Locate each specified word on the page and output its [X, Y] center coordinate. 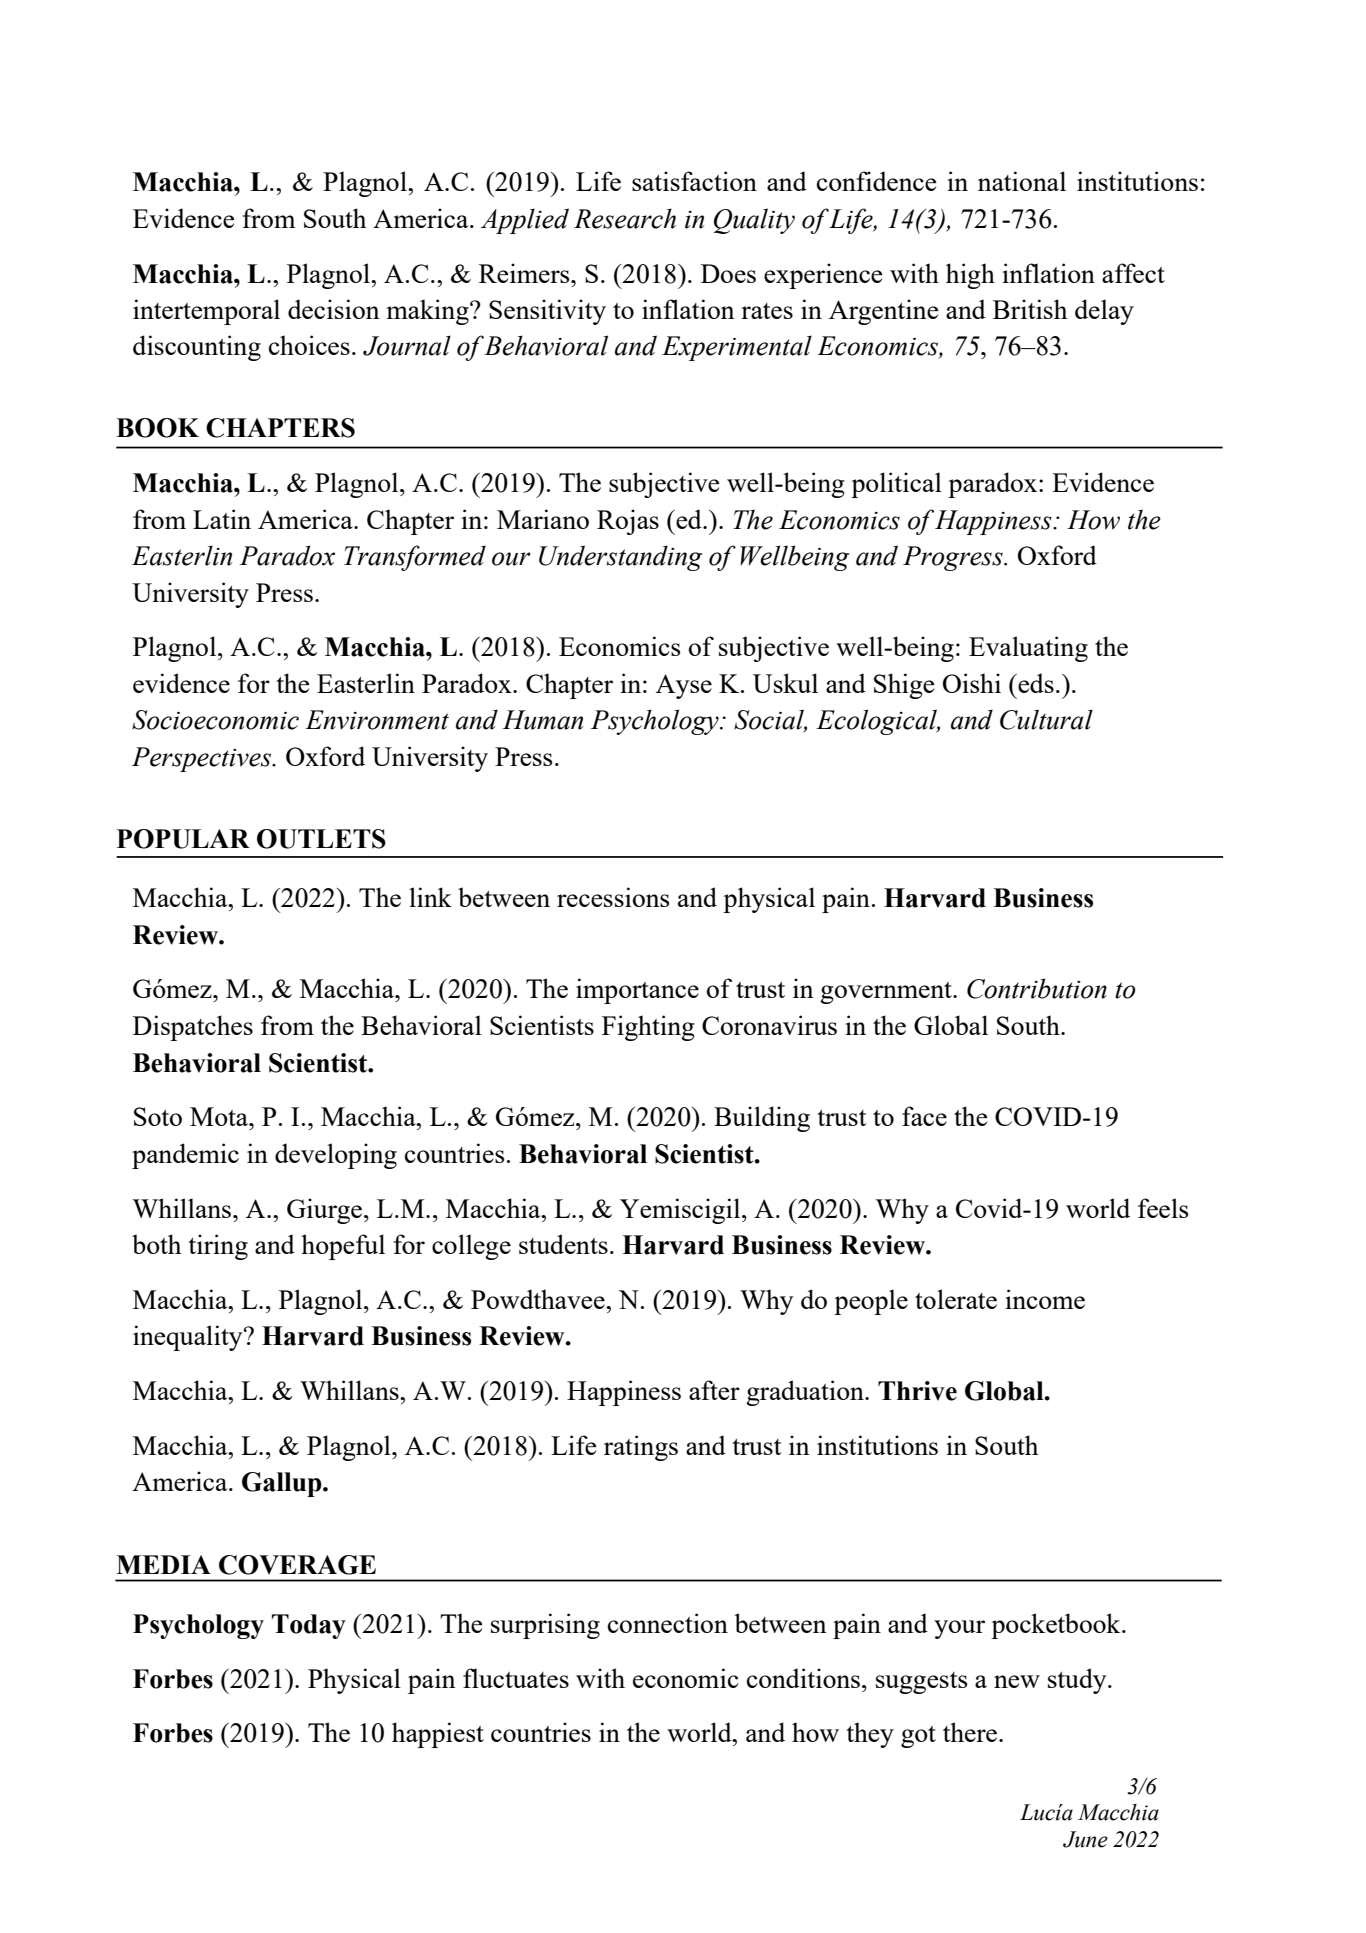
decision [334, 309]
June [1085, 1839]
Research [625, 218]
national [1022, 181]
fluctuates [516, 1678]
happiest [438, 1735]
